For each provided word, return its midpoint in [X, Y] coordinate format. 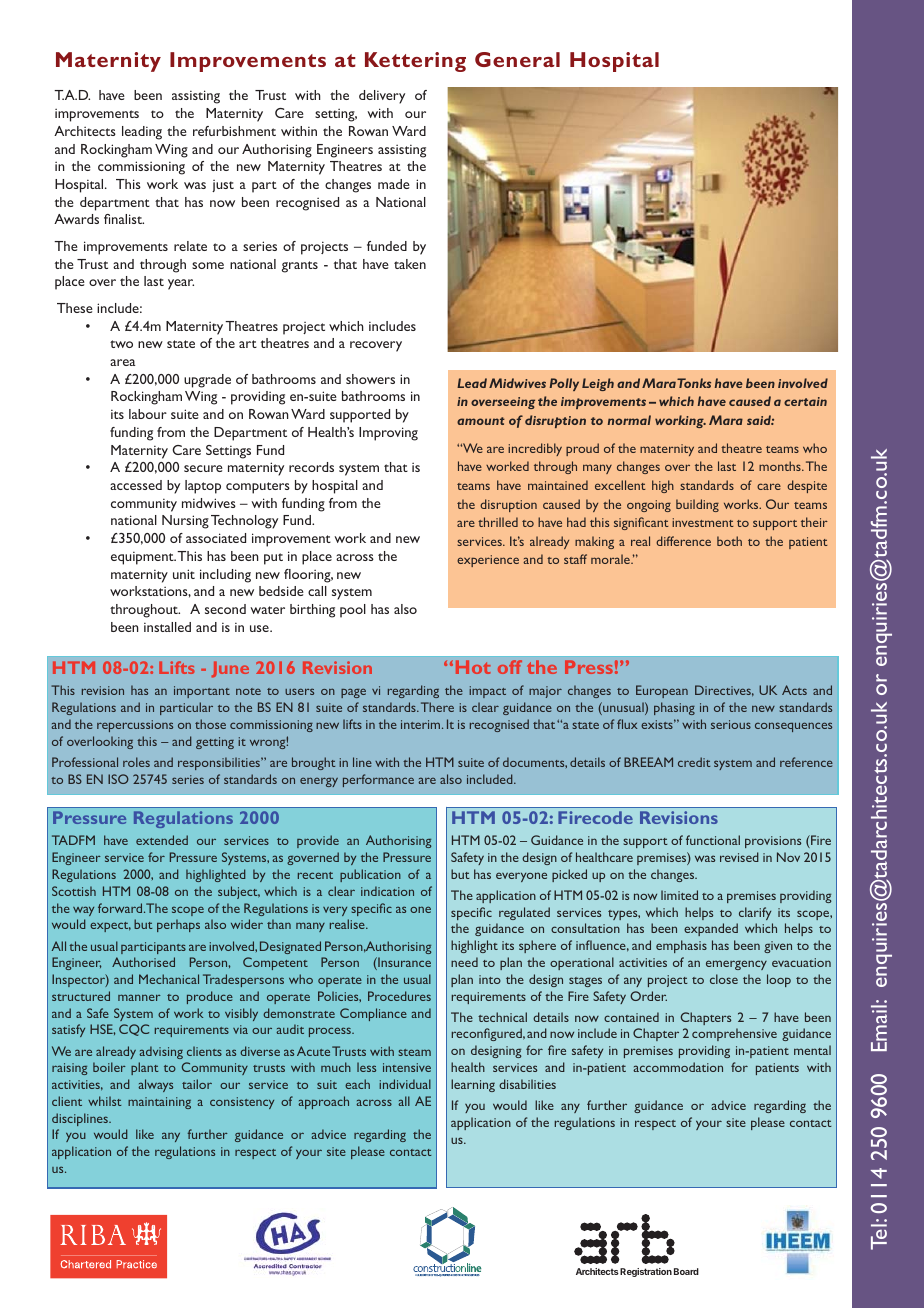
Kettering [415, 62]
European [662, 691]
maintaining [159, 1103]
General [517, 59]
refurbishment [234, 131]
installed [167, 627]
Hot [473, 667]
